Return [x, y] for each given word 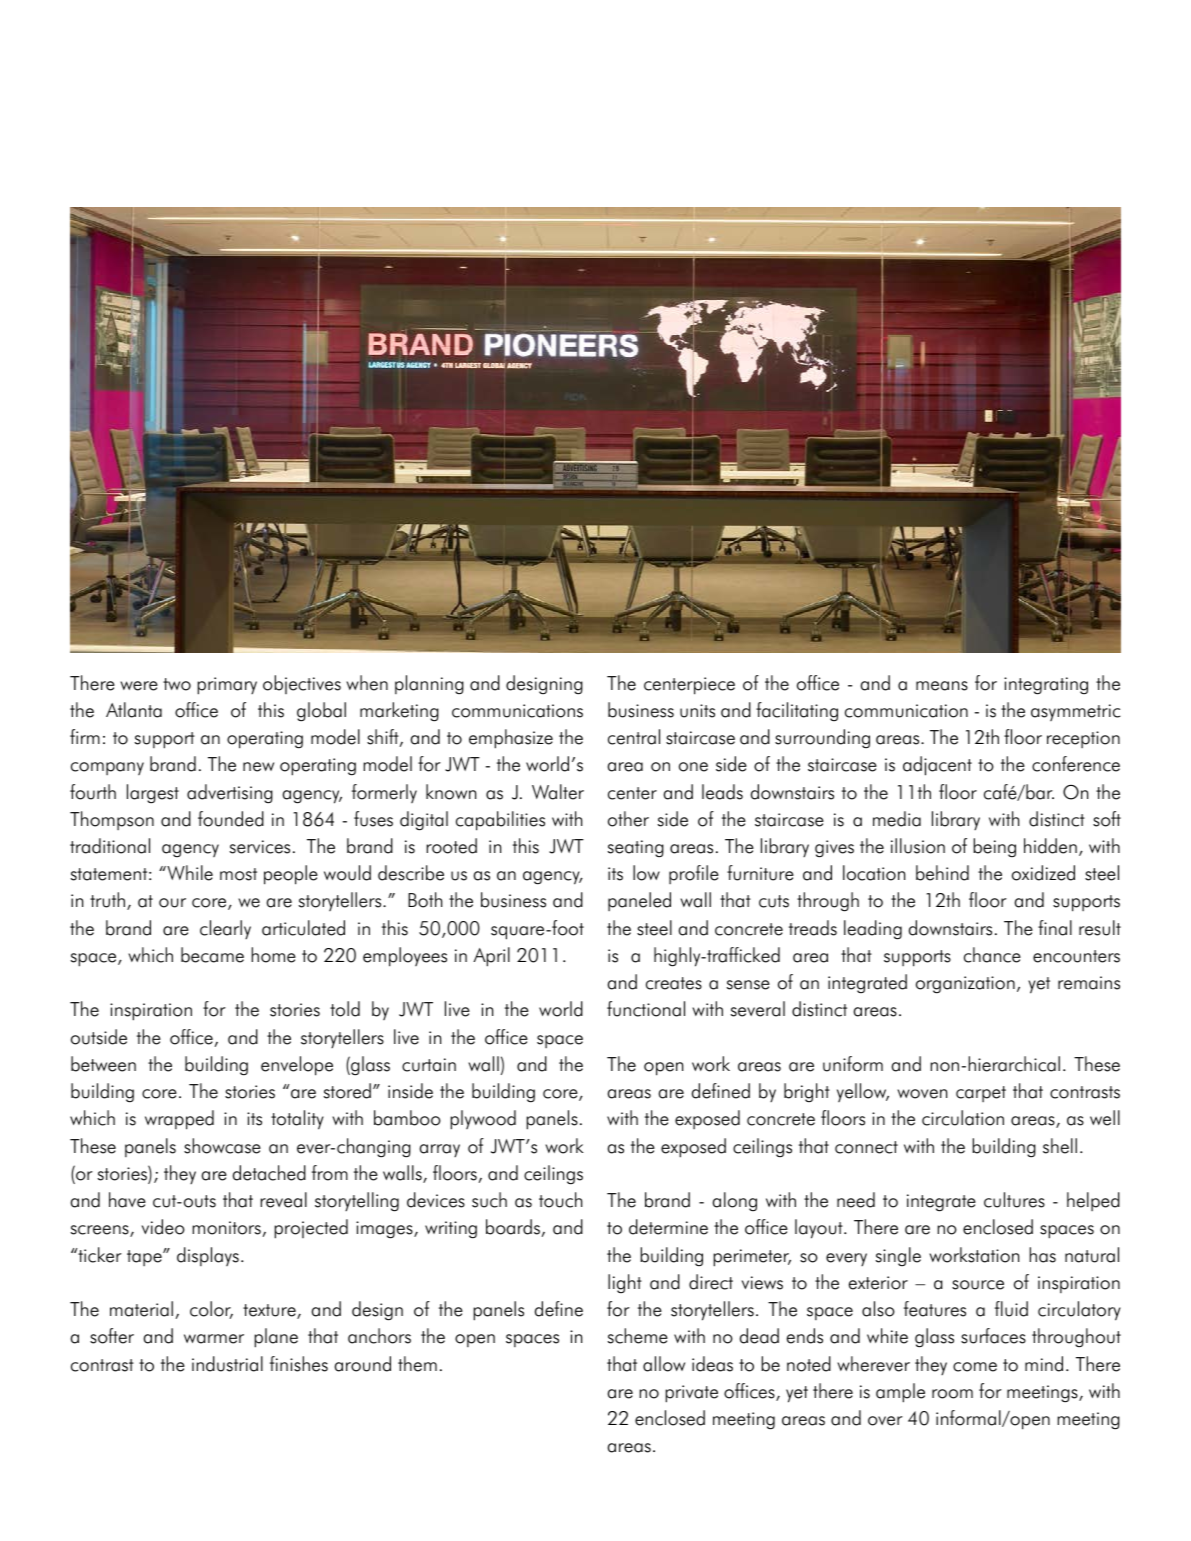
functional [646, 1009]
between [103, 1064]
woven [922, 1094]
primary [227, 686]
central [634, 737]
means [942, 686]
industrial [227, 1364]
